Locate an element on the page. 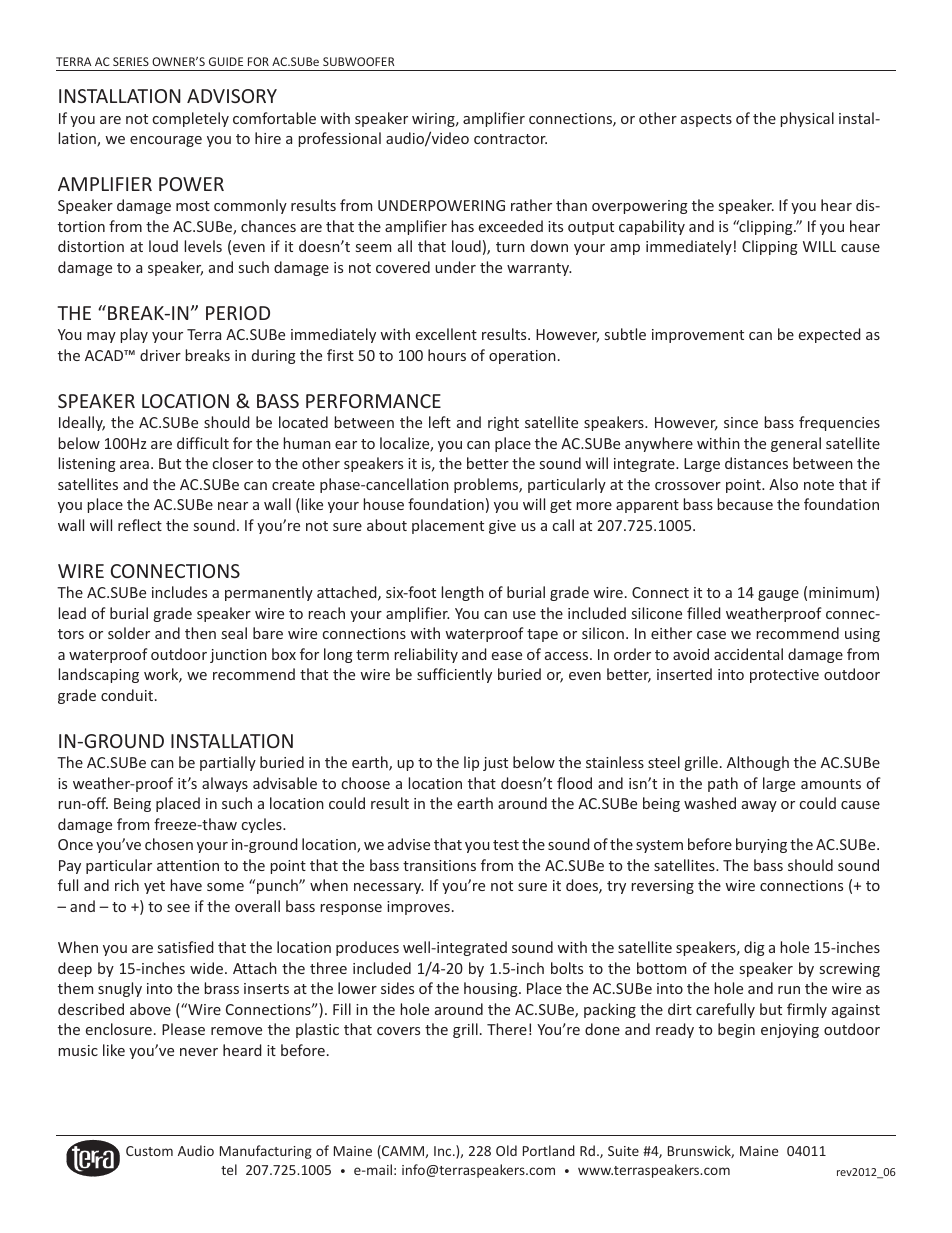  Portland is located at coordinates (549, 1150).
